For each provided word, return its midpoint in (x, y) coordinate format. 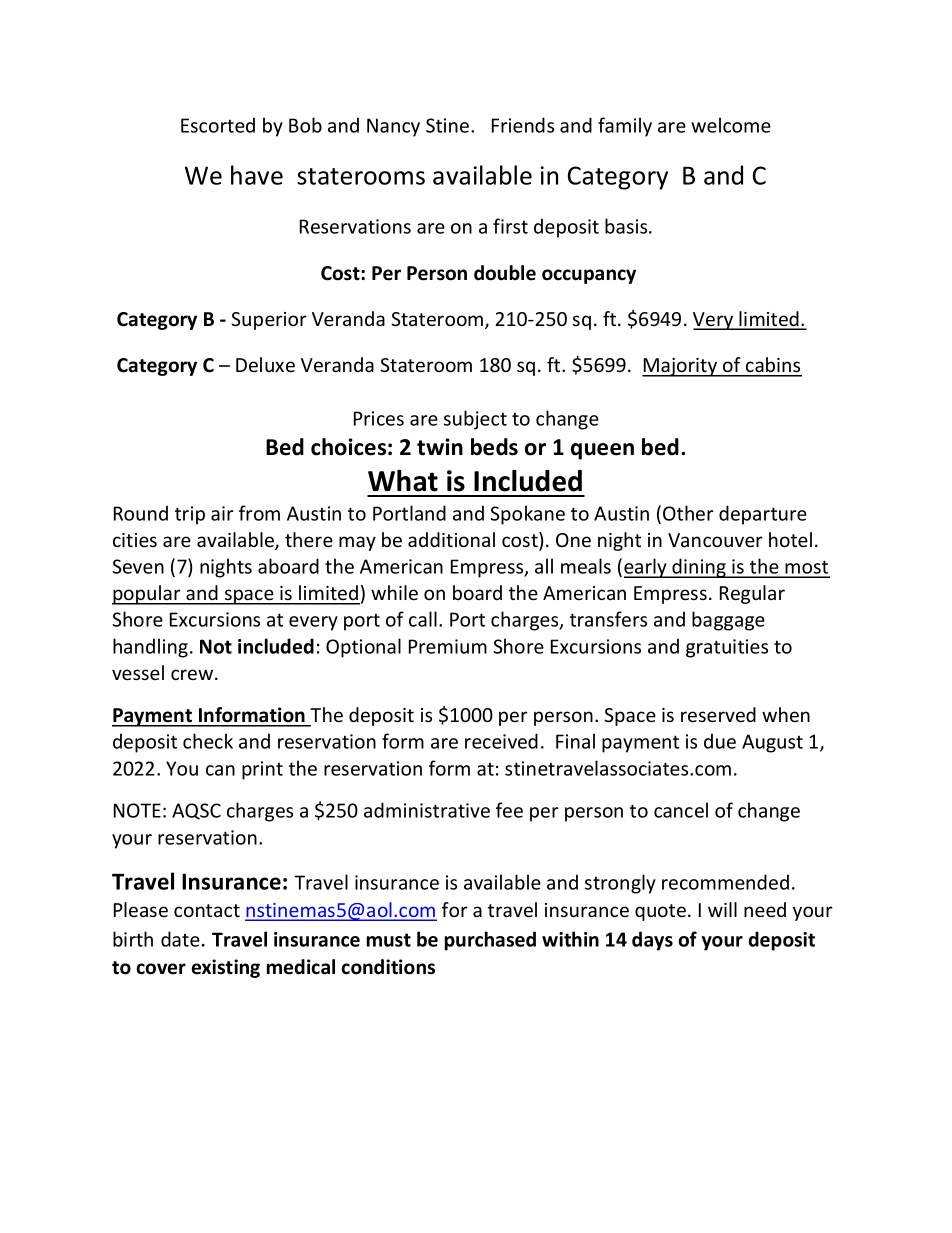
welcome (731, 125)
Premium (448, 646)
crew (193, 674)
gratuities (727, 648)
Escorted (218, 125)
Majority (681, 367)
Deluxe (265, 364)
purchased (490, 941)
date (180, 939)
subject (475, 420)
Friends (523, 125)
